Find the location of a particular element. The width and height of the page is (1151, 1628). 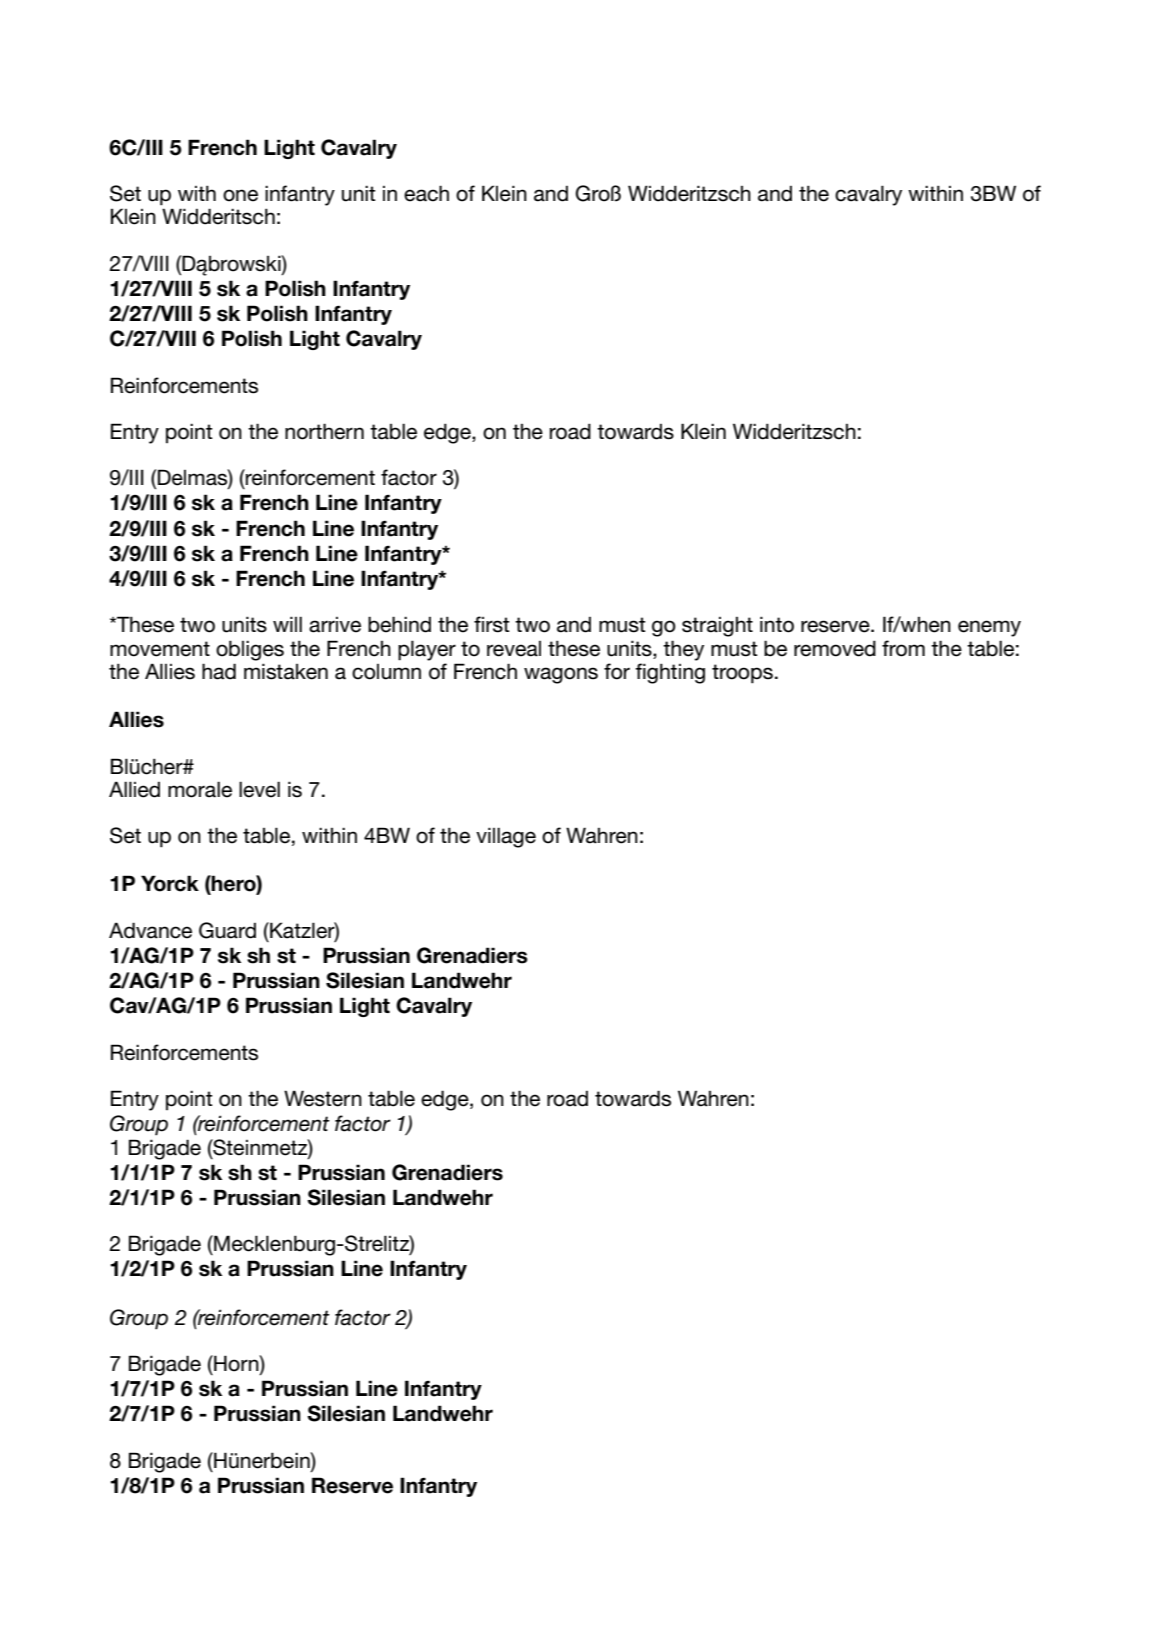

each is located at coordinates (426, 193).
